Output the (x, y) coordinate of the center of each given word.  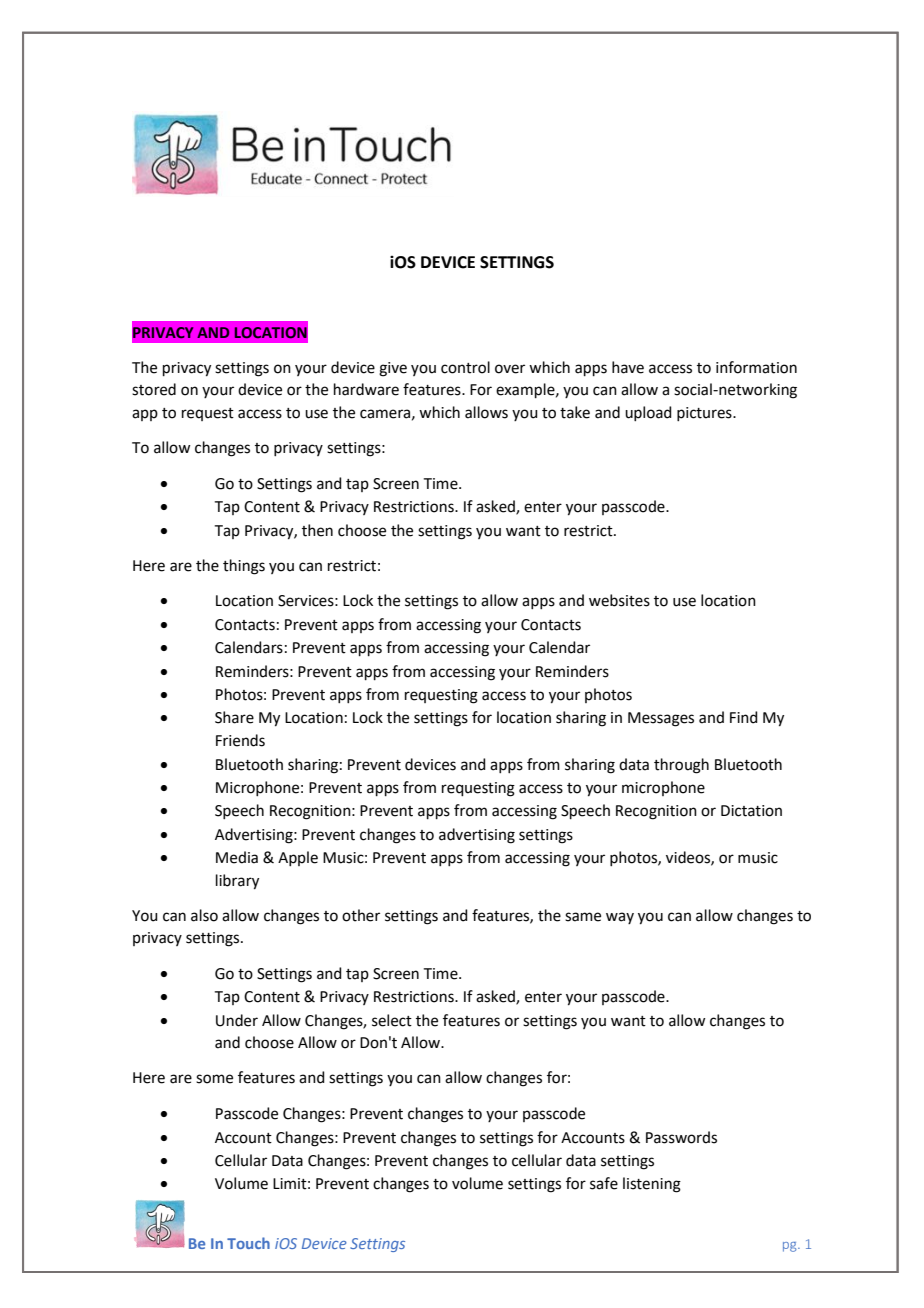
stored (154, 389)
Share (234, 717)
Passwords (681, 1137)
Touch (248, 1243)
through (681, 766)
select (392, 1020)
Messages (661, 719)
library (237, 882)
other (361, 915)
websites (619, 600)
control (465, 367)
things (244, 567)
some (214, 1079)
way (620, 918)
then (317, 530)
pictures (705, 414)
